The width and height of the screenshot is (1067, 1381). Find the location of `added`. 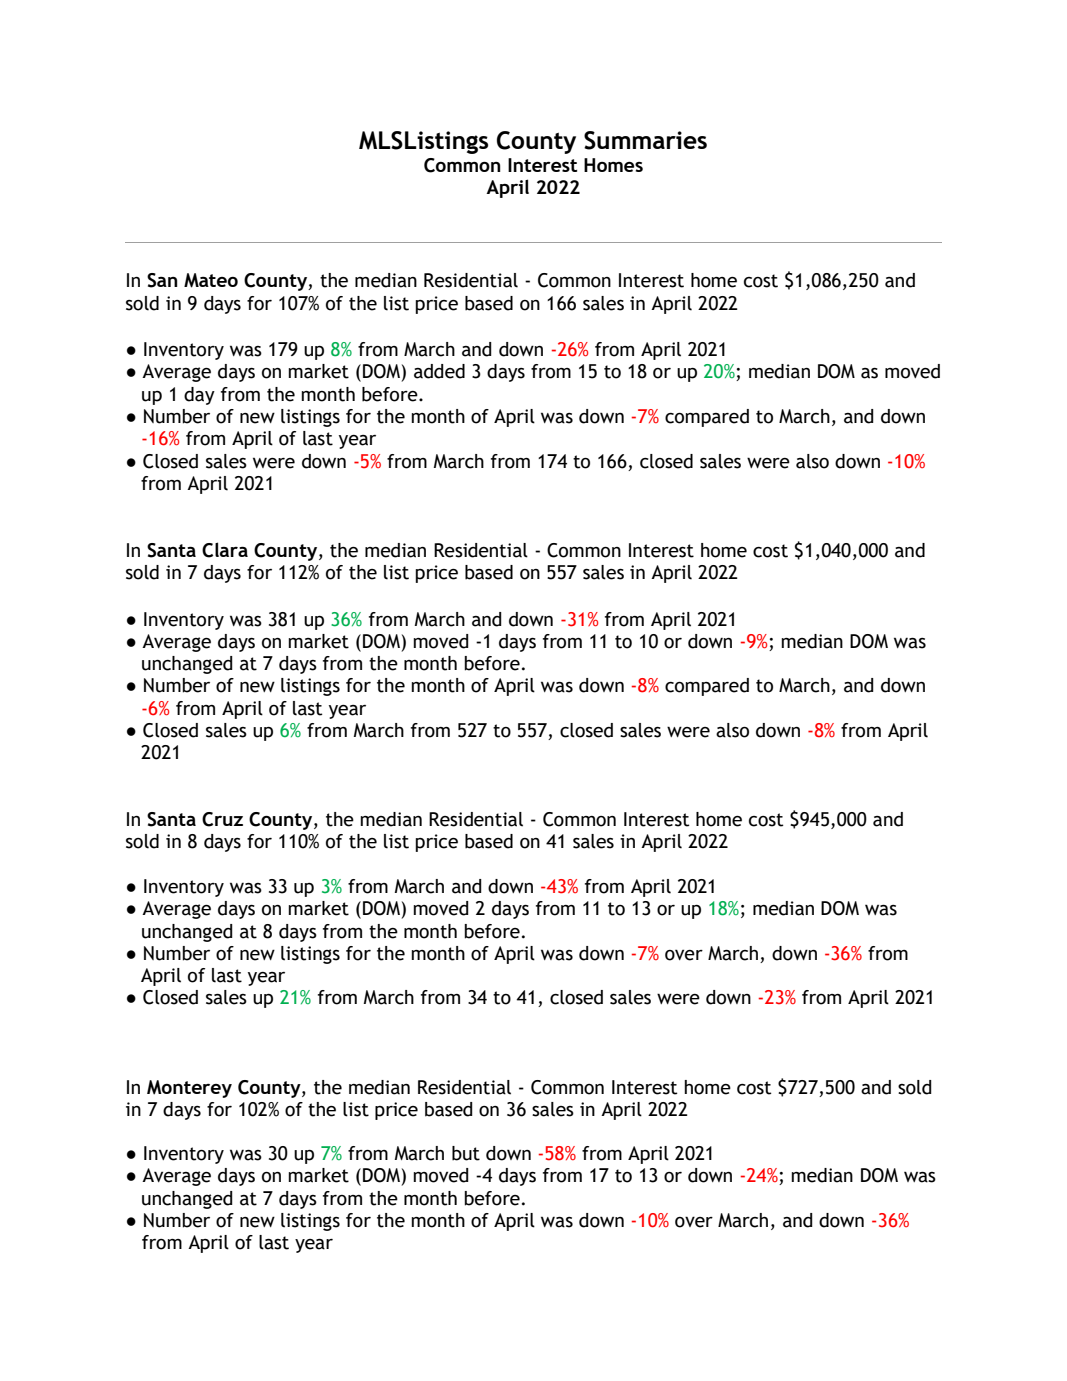

added is located at coordinates (439, 371).
